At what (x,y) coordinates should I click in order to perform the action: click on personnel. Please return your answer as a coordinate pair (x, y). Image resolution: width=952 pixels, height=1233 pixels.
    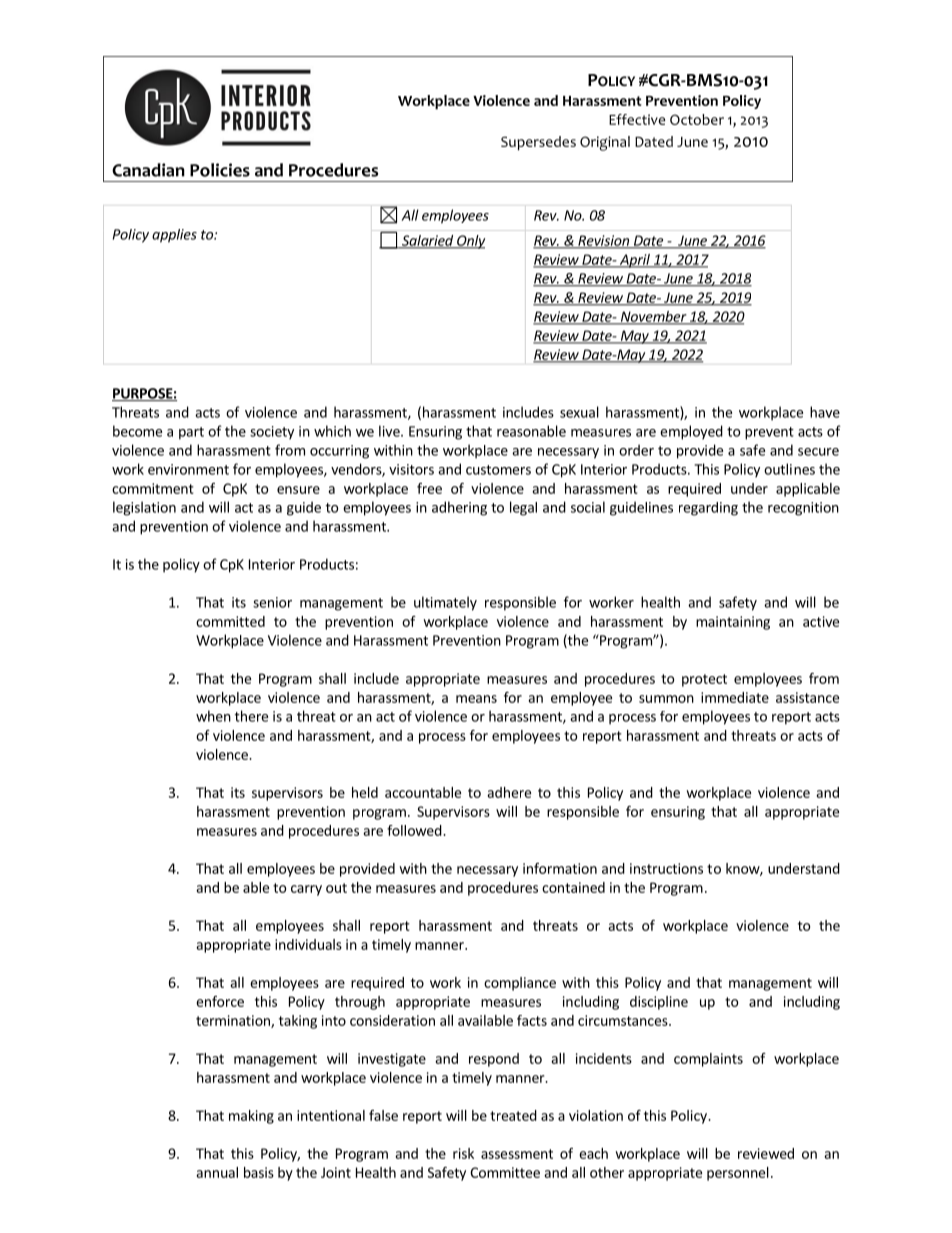
    Looking at the image, I should click on (738, 1174).
